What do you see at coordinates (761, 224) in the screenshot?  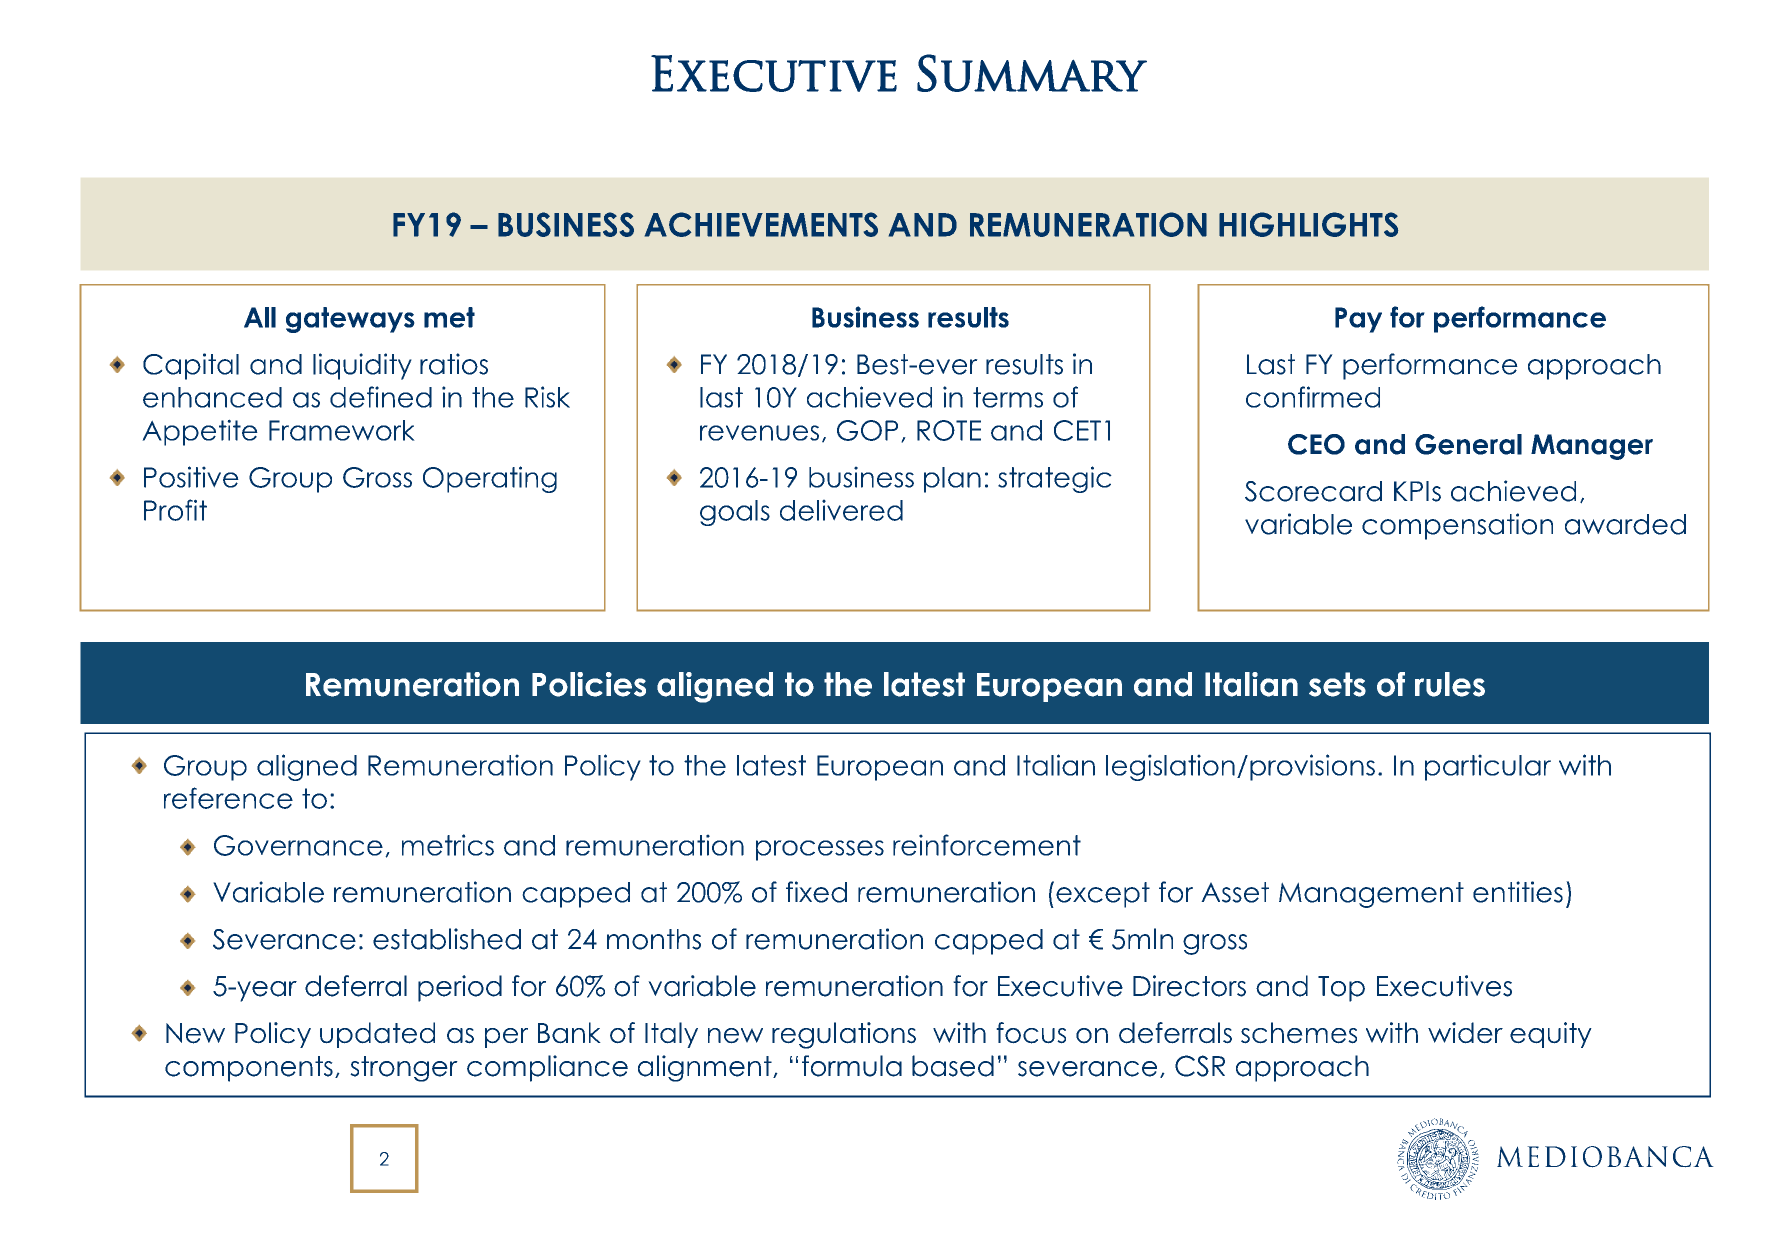 I see `ACHIEVEMENTS` at bounding box center [761, 224].
